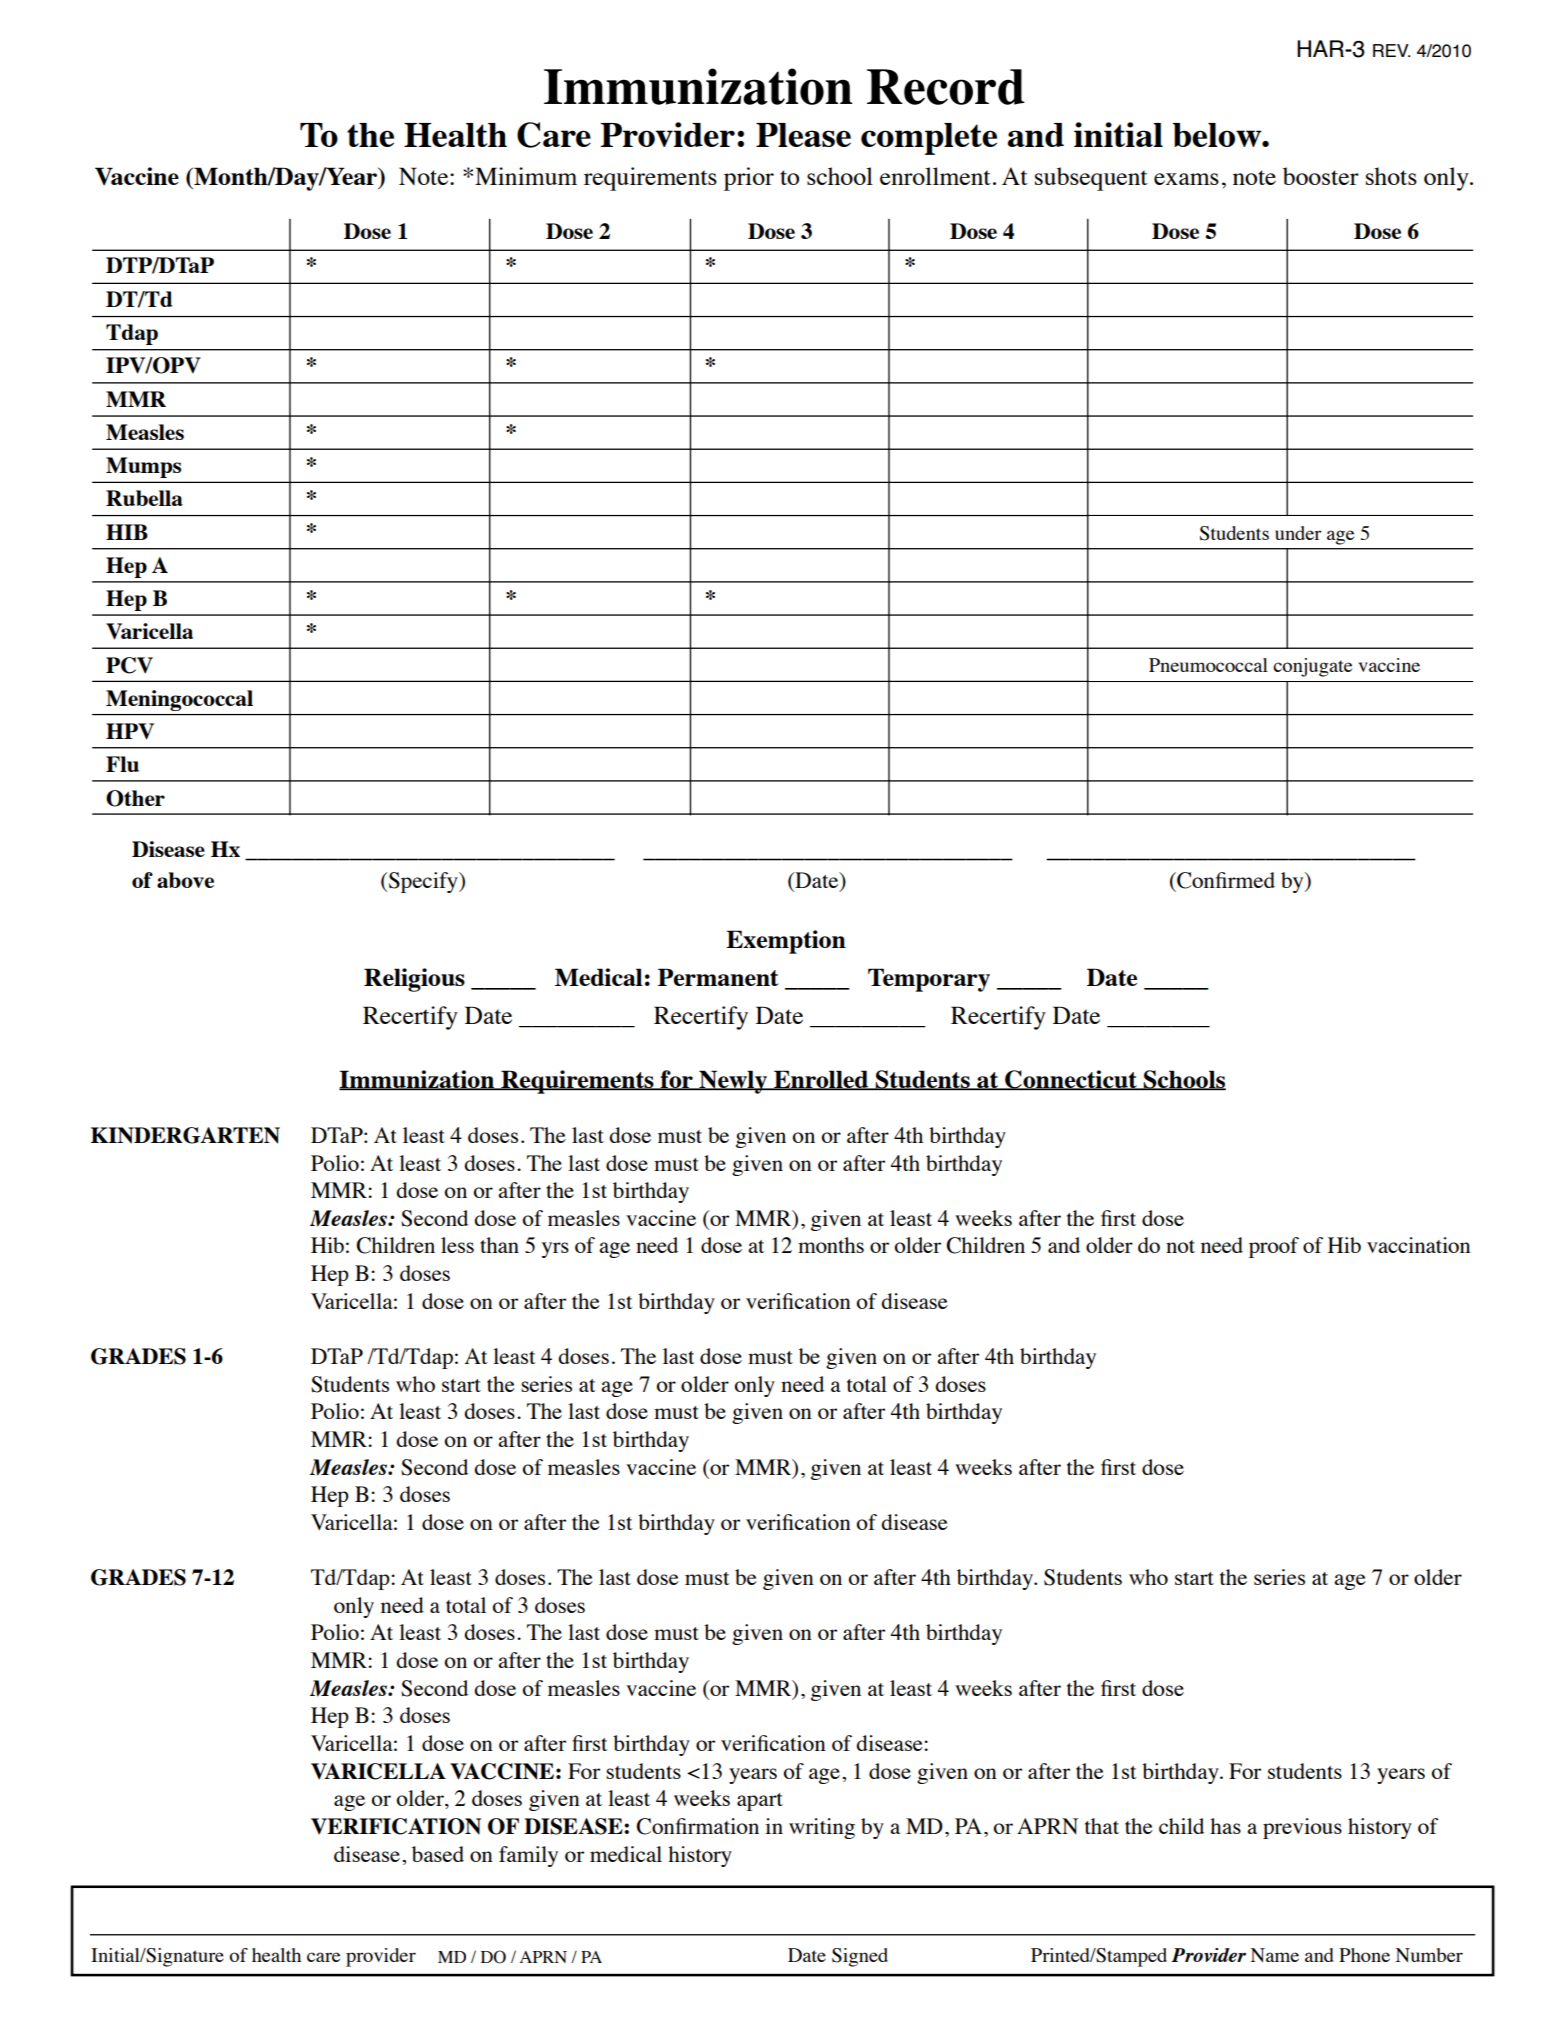  I want to click on proof, so click(1274, 1247).
